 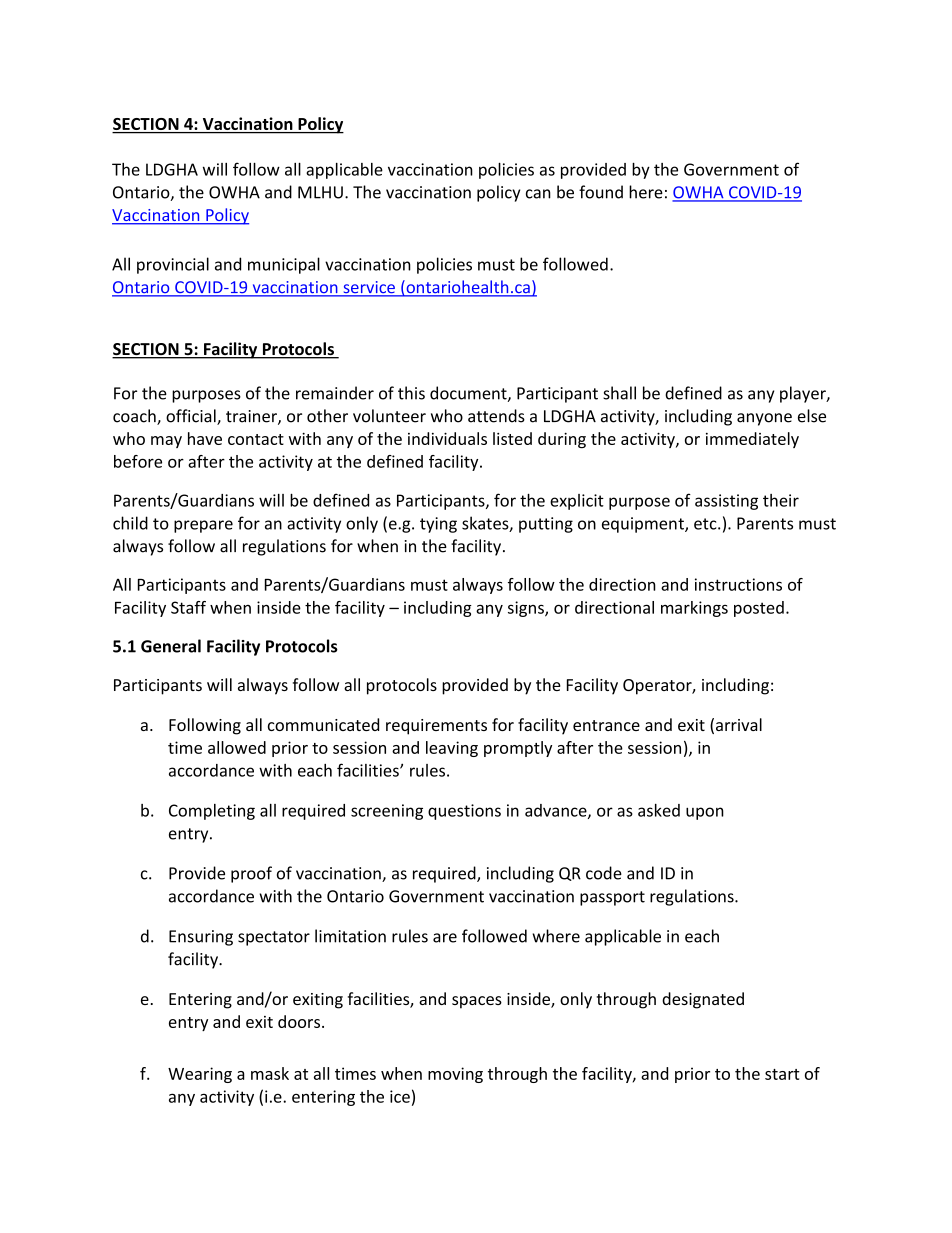 What do you see at coordinates (200, 1075) in the image?
I see `Wearing` at bounding box center [200, 1075].
